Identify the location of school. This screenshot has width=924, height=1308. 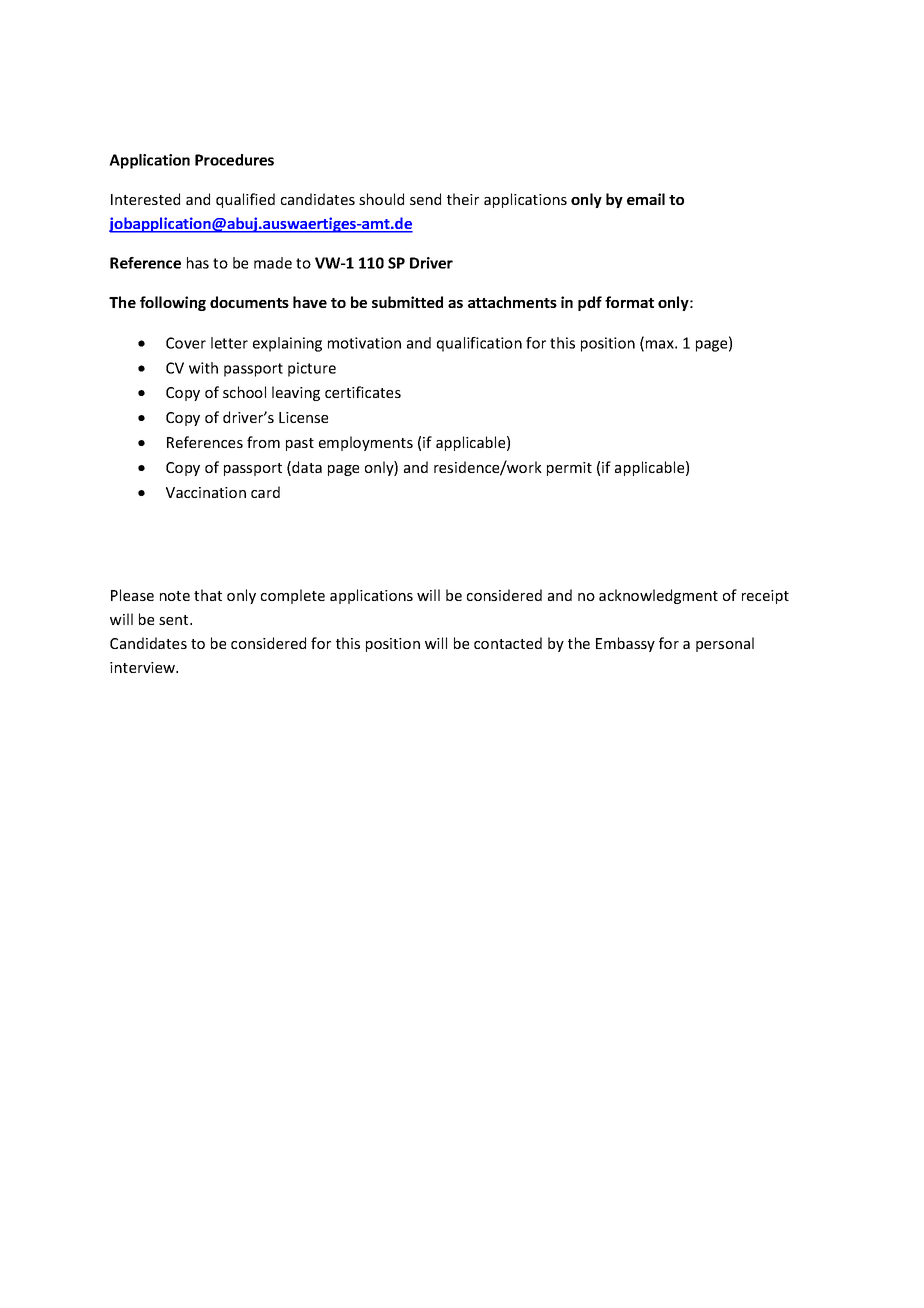
(244, 392).
